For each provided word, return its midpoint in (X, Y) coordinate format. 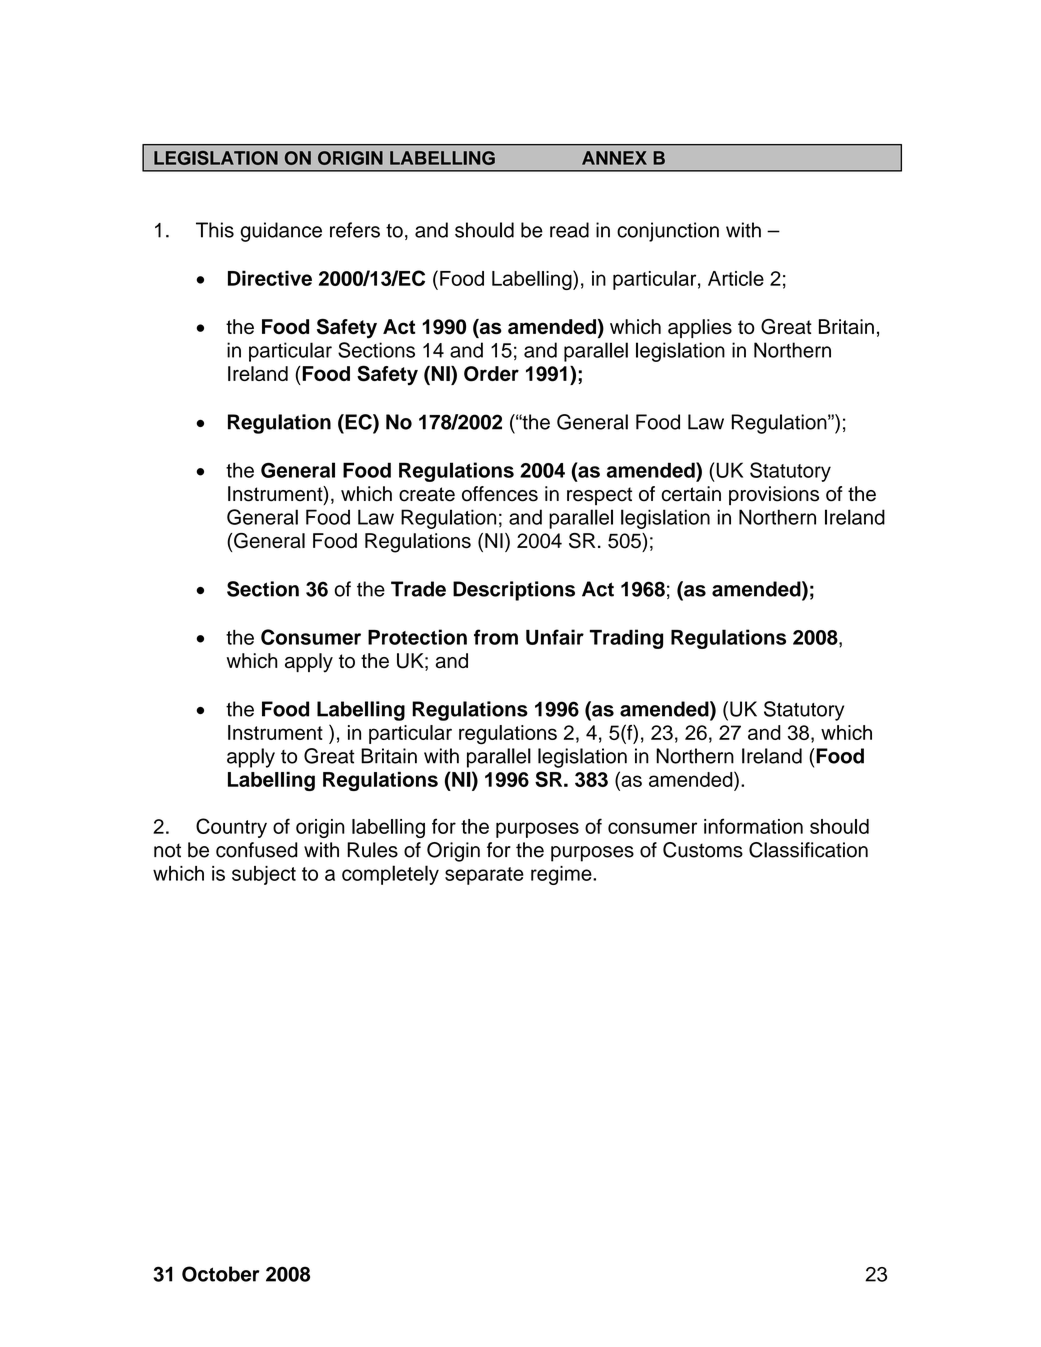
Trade (418, 589)
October (220, 1274)
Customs (703, 850)
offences (500, 494)
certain (691, 494)
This (215, 230)
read (569, 230)
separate (484, 876)
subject (264, 875)
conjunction (668, 232)
